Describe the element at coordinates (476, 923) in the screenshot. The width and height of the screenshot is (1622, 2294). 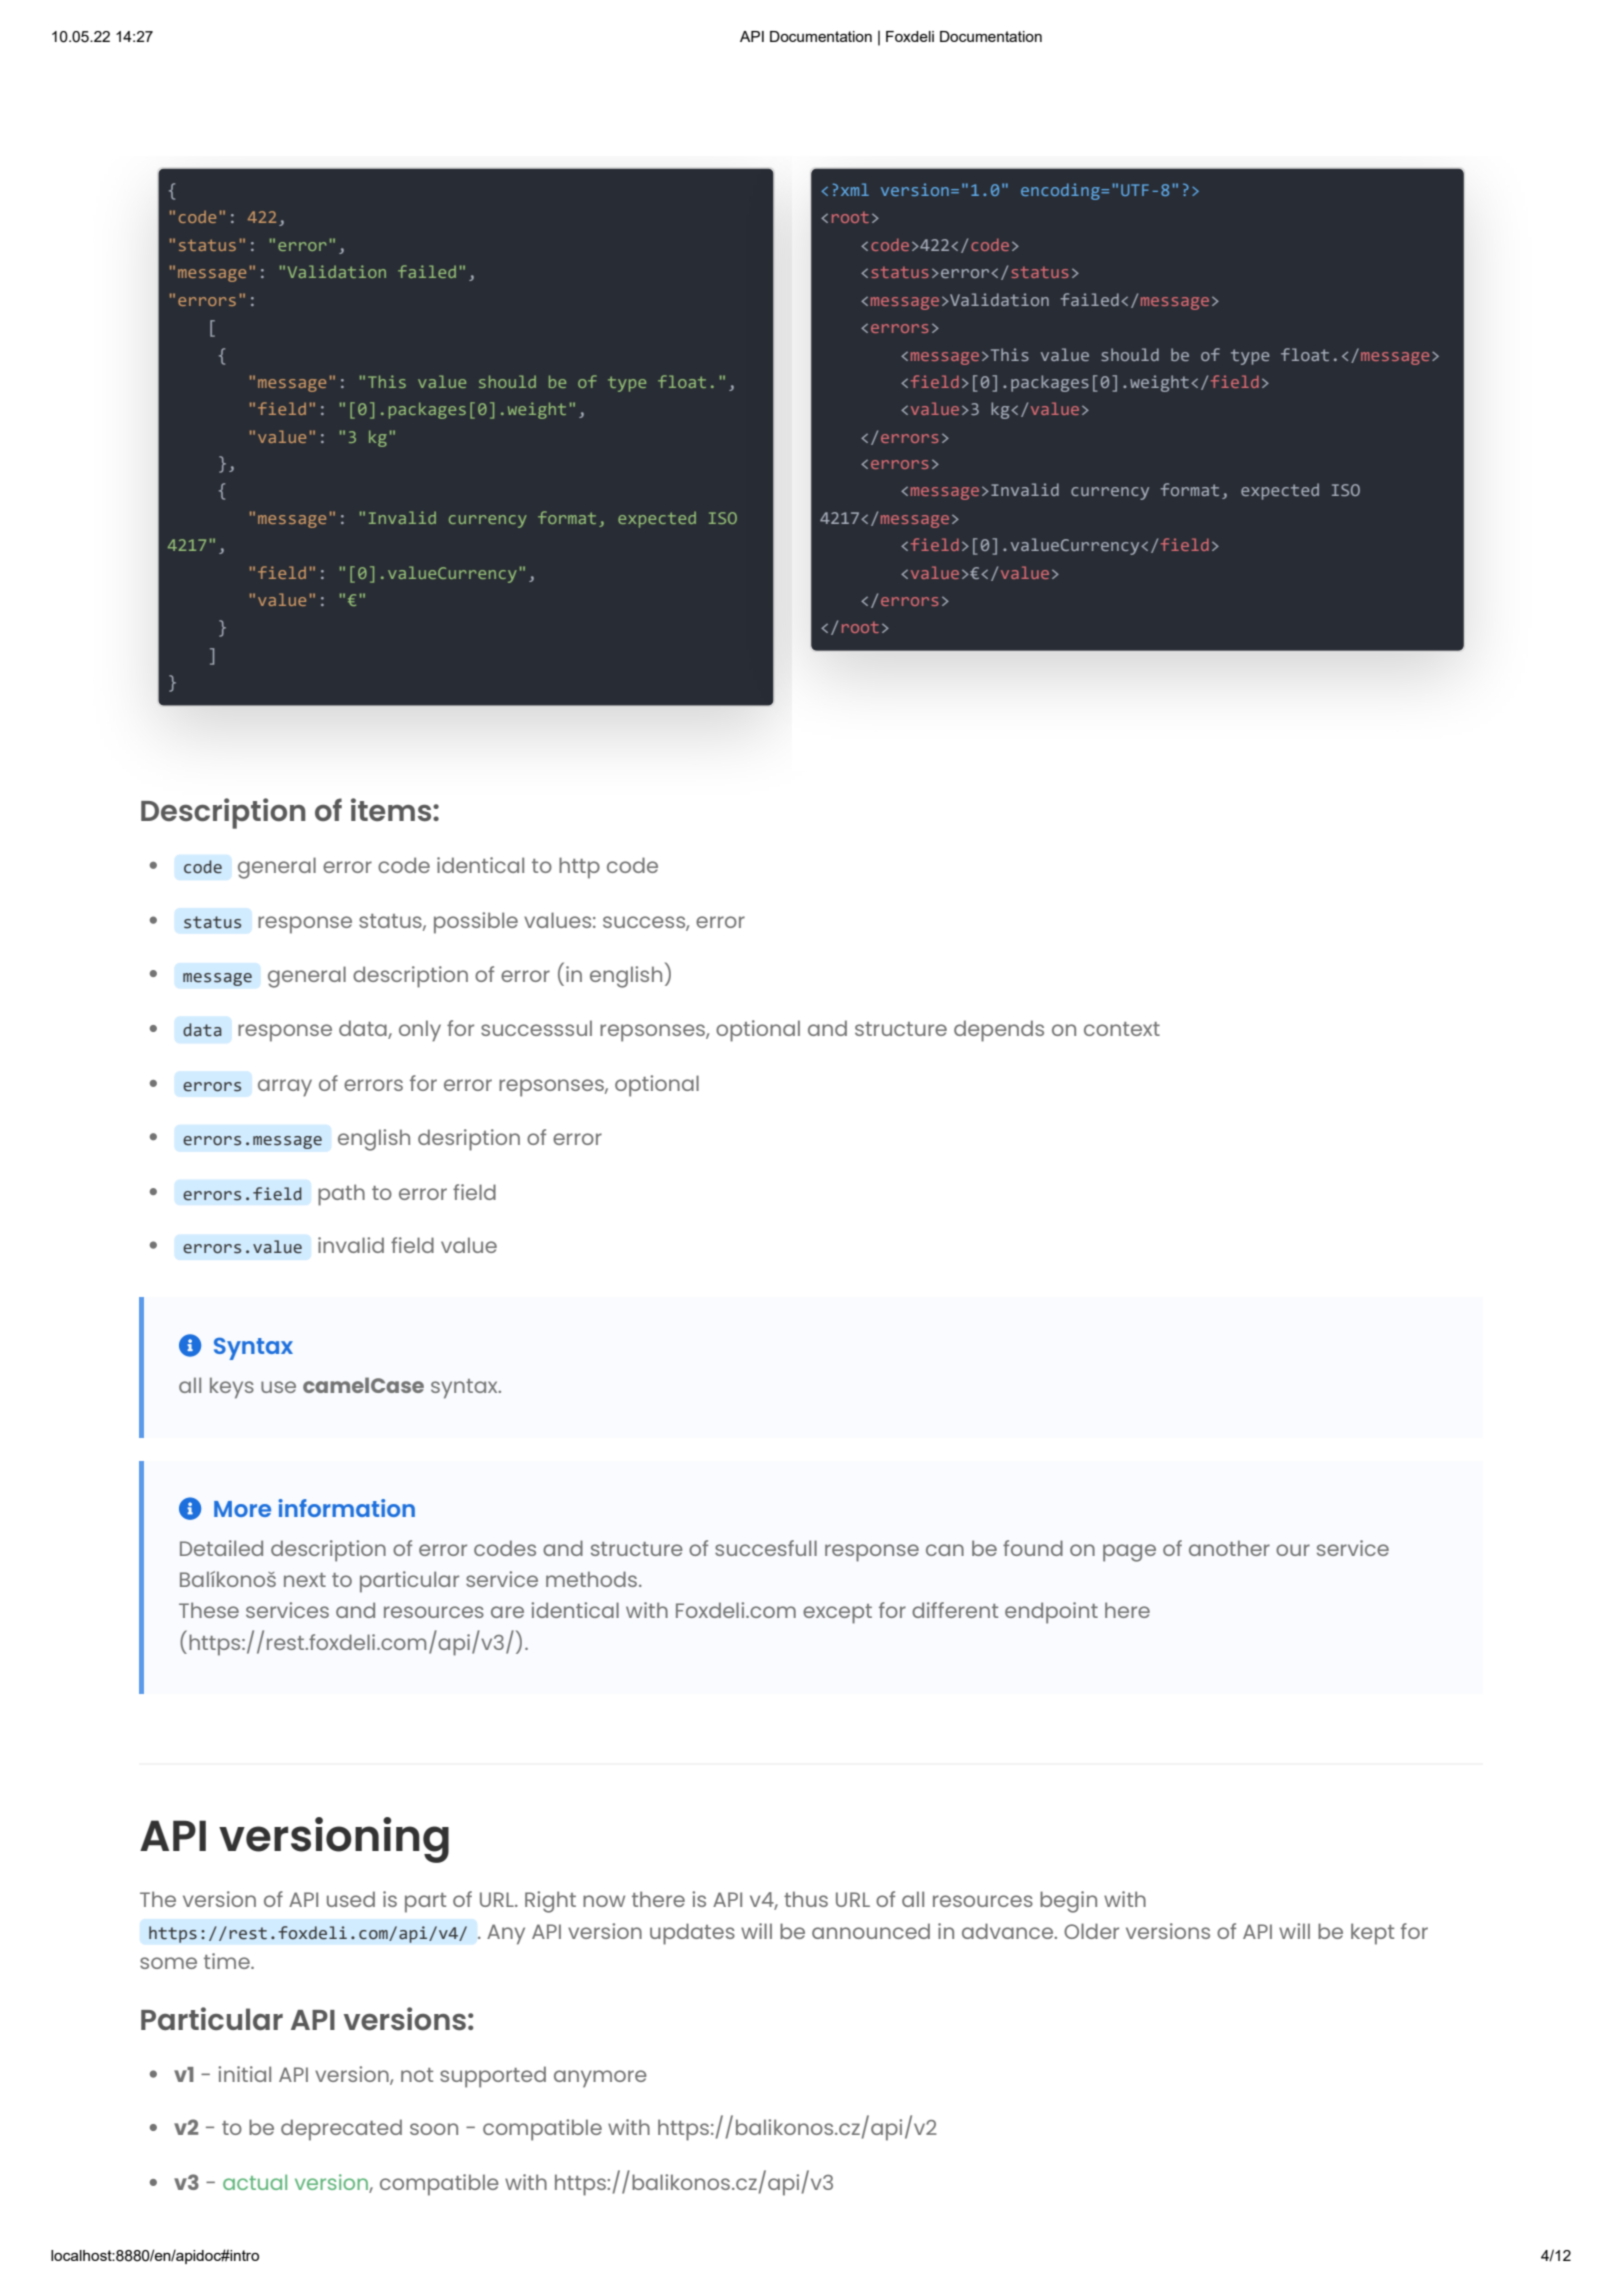
I see `possible` at that location.
